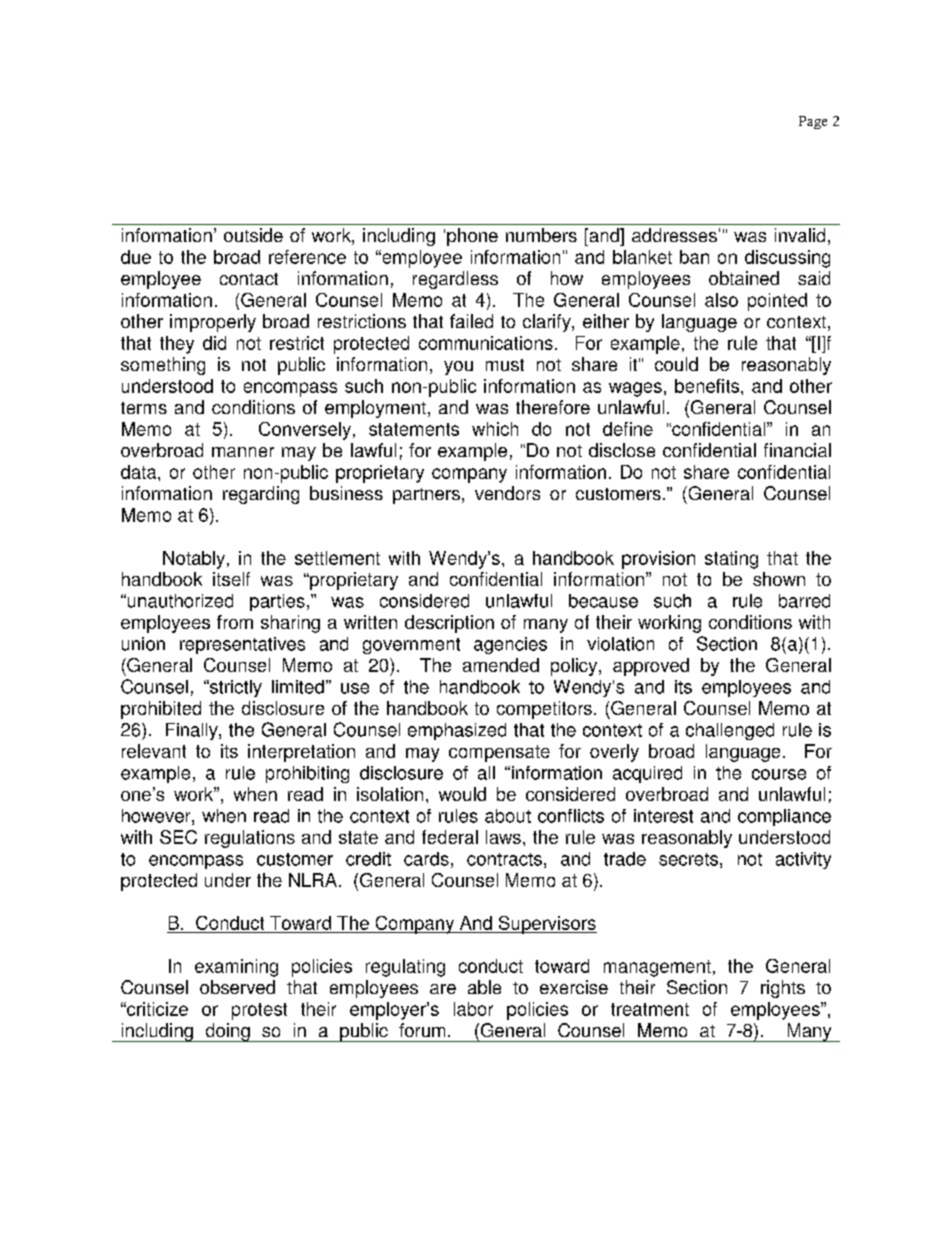  What do you see at coordinates (231, 579) in the page?
I see `itself` at bounding box center [231, 579].
